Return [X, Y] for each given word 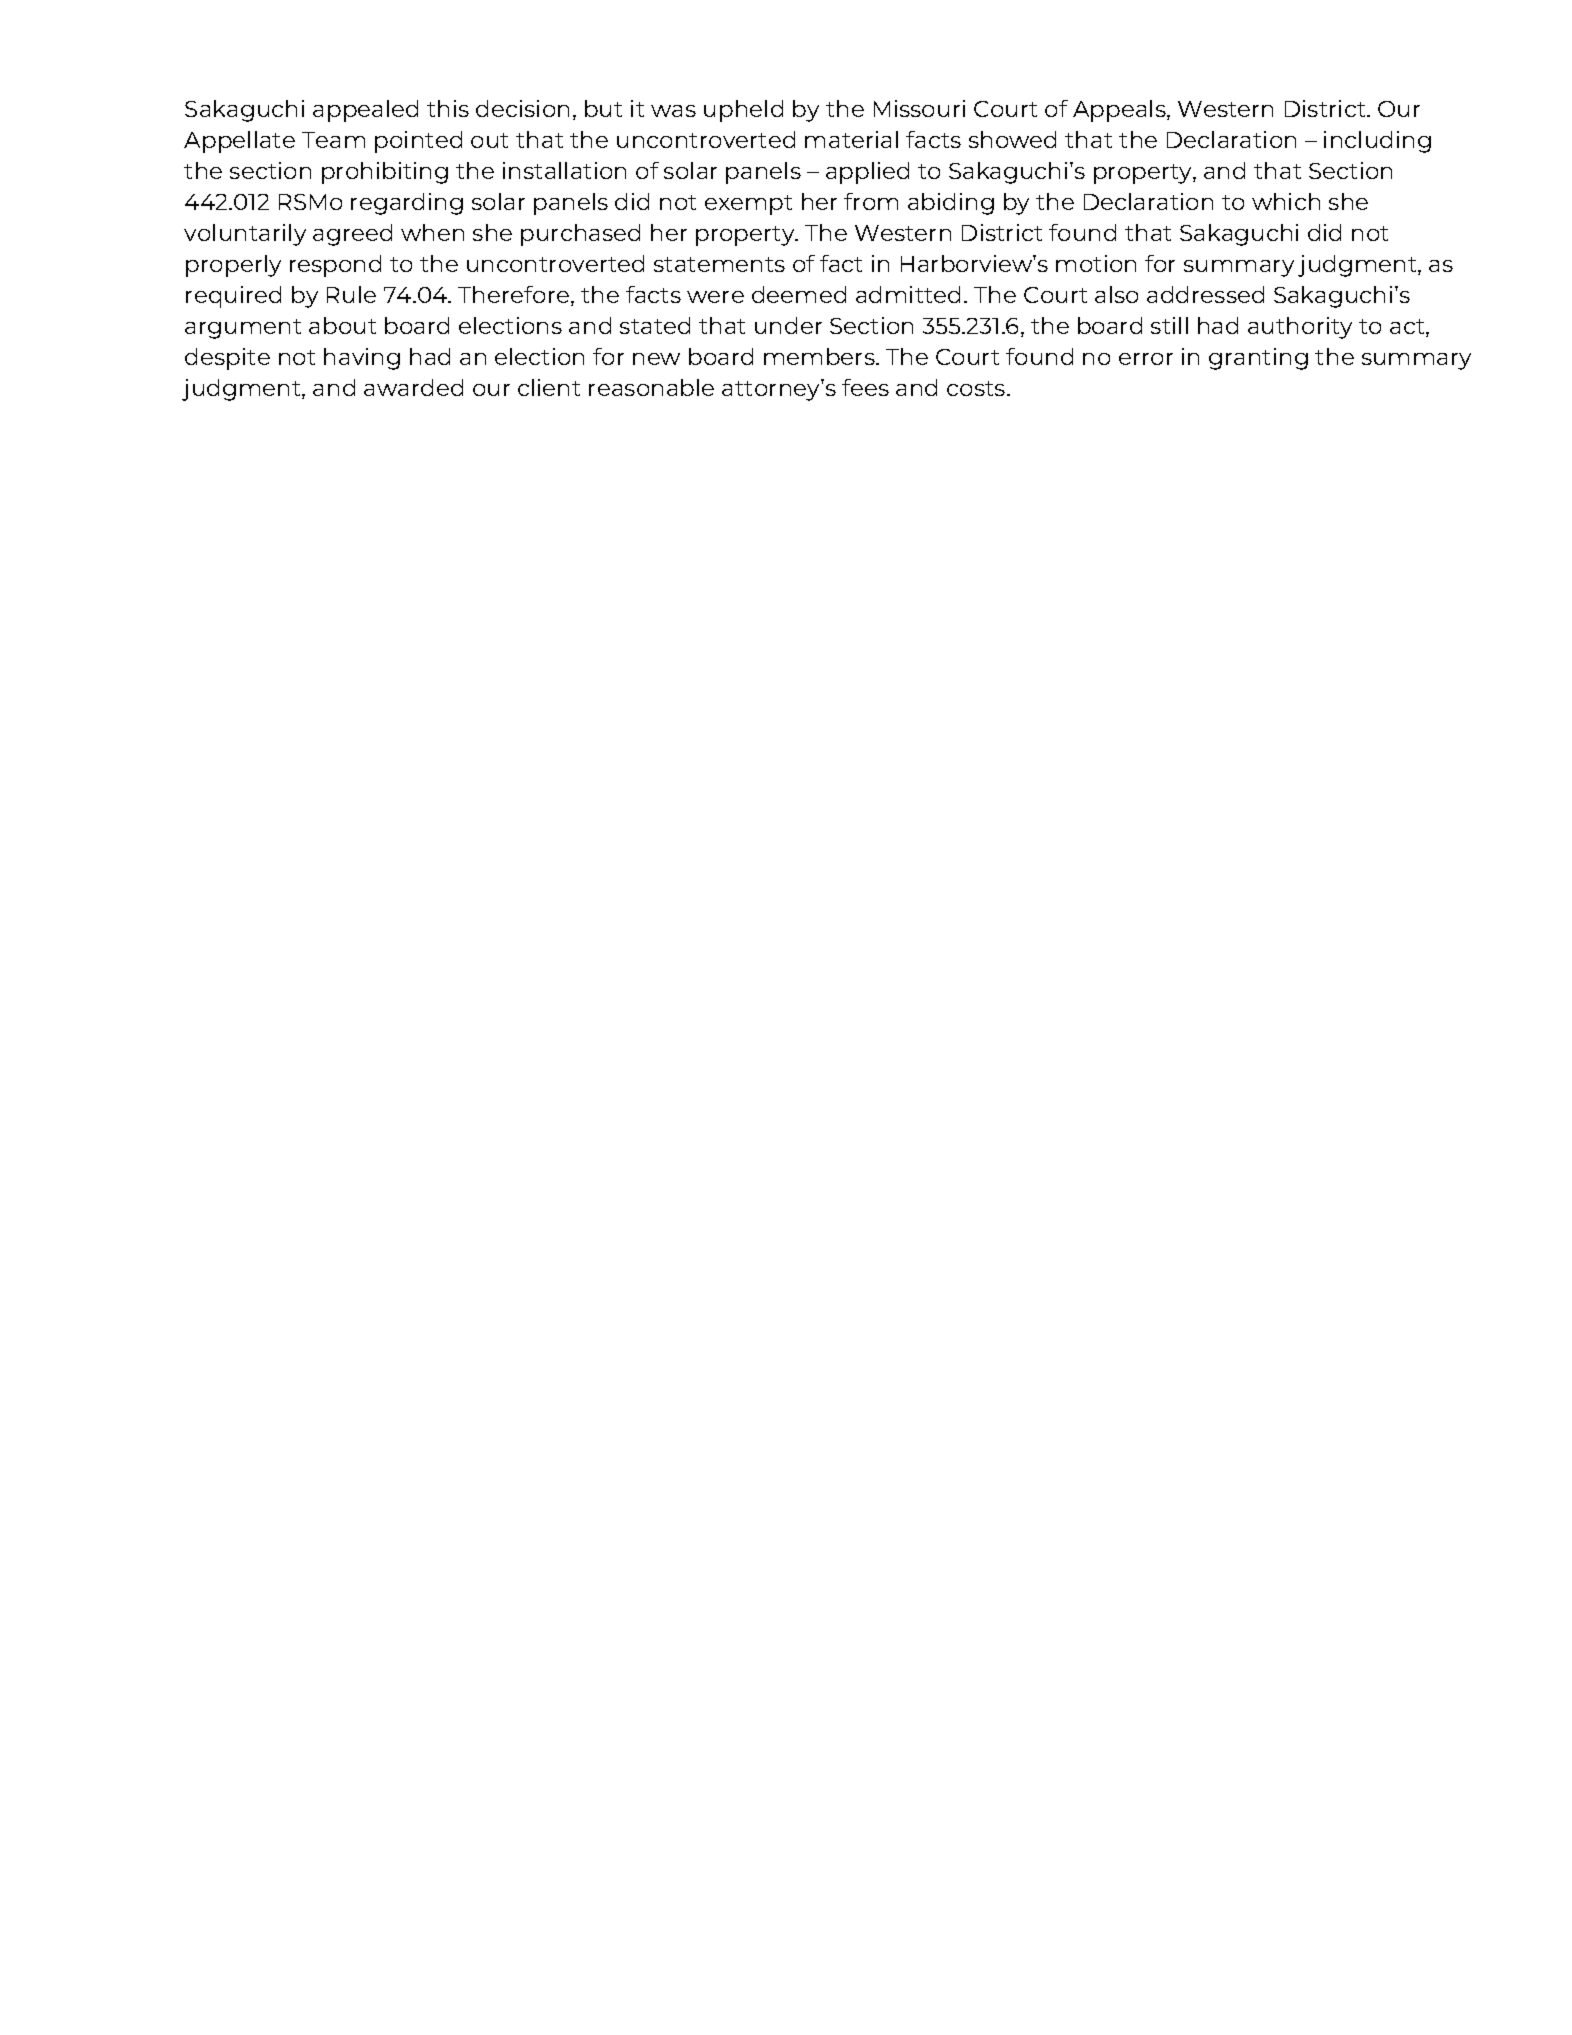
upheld [743, 111]
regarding [407, 204]
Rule [351, 294]
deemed [799, 294]
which [1286, 201]
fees [865, 387]
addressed [1205, 294]
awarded [413, 387]
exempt [748, 205]
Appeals [1120, 111]
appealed [365, 111]
